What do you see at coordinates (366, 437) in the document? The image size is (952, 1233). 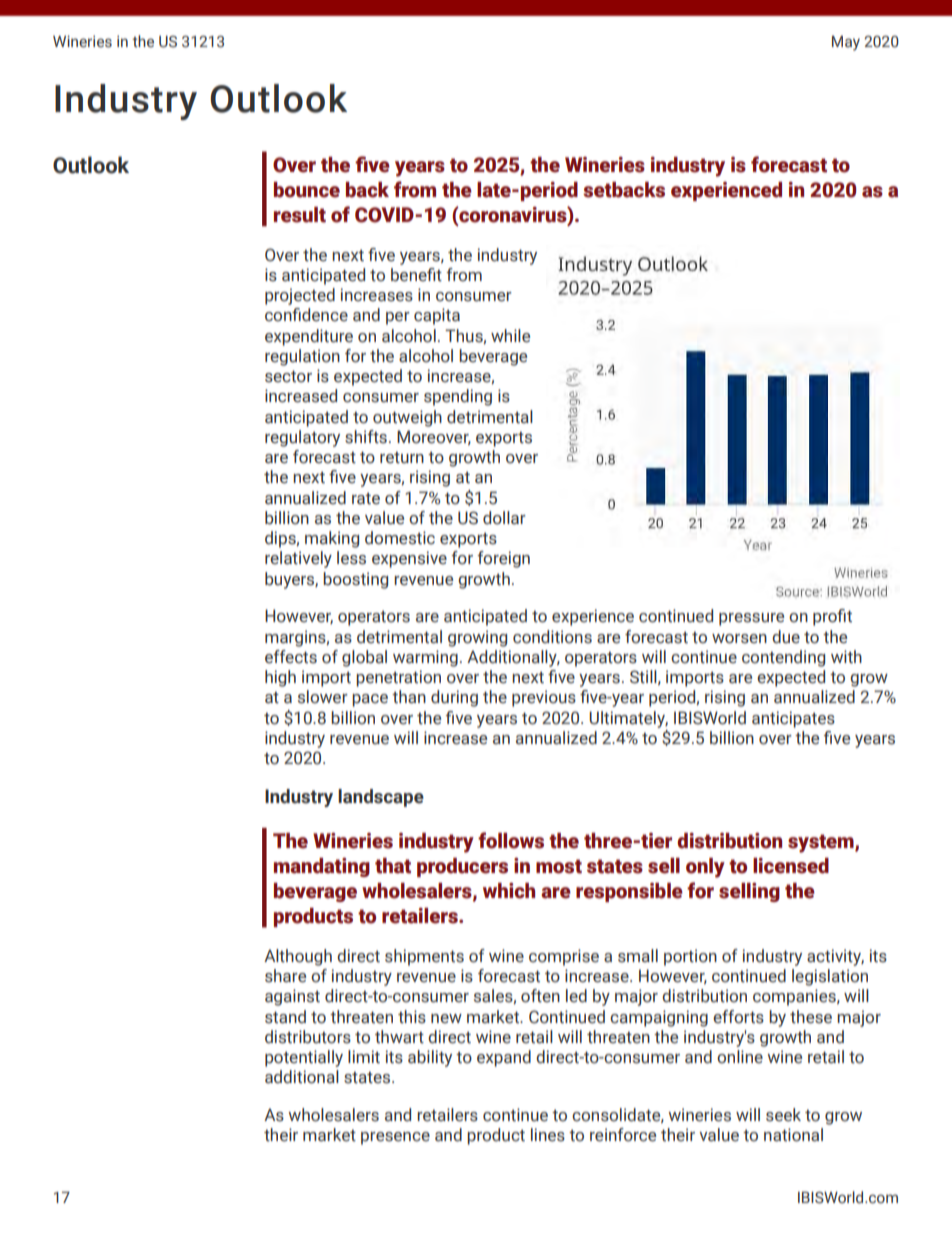 I see `shifts` at bounding box center [366, 437].
